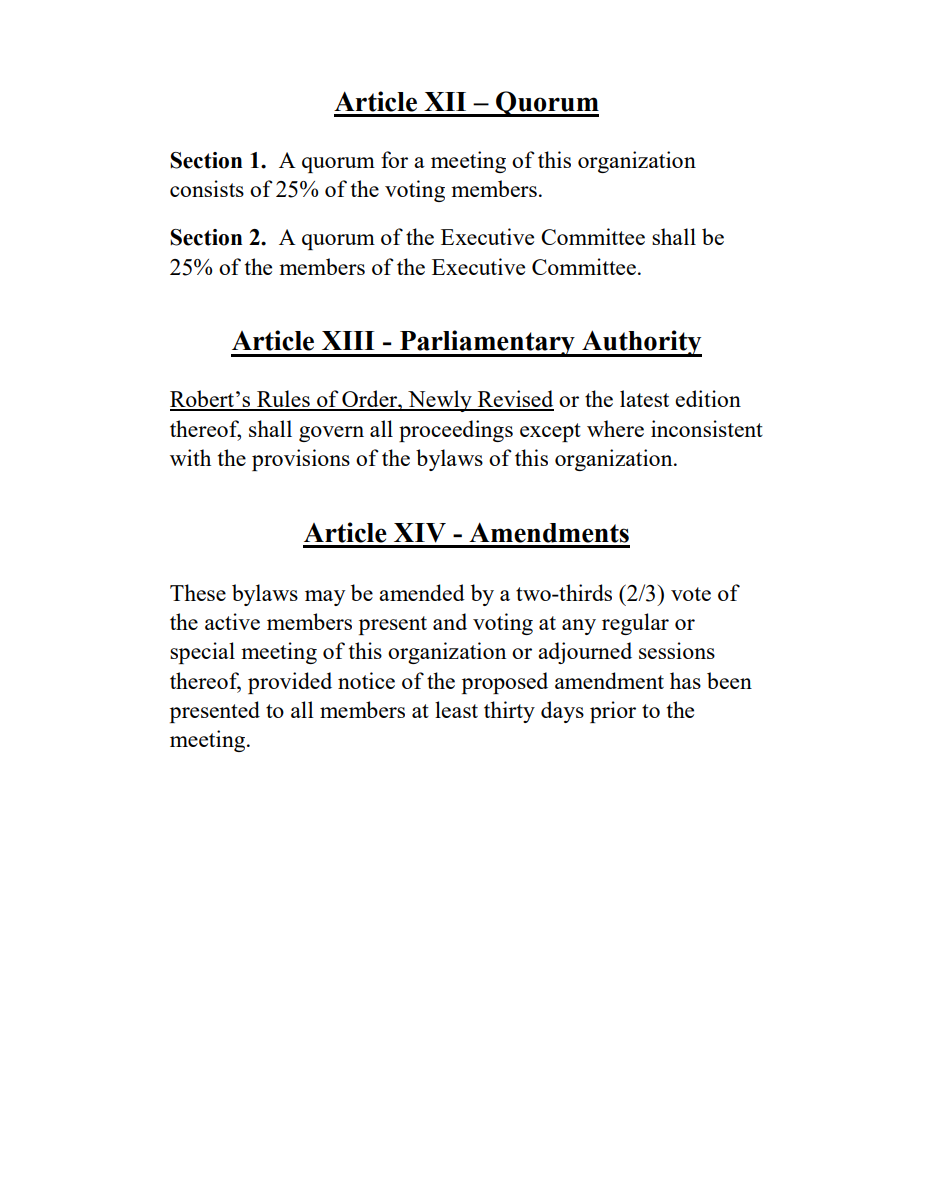 This screenshot has height=1189, width=934. What do you see at coordinates (394, 159) in the screenshot?
I see `for` at bounding box center [394, 159].
